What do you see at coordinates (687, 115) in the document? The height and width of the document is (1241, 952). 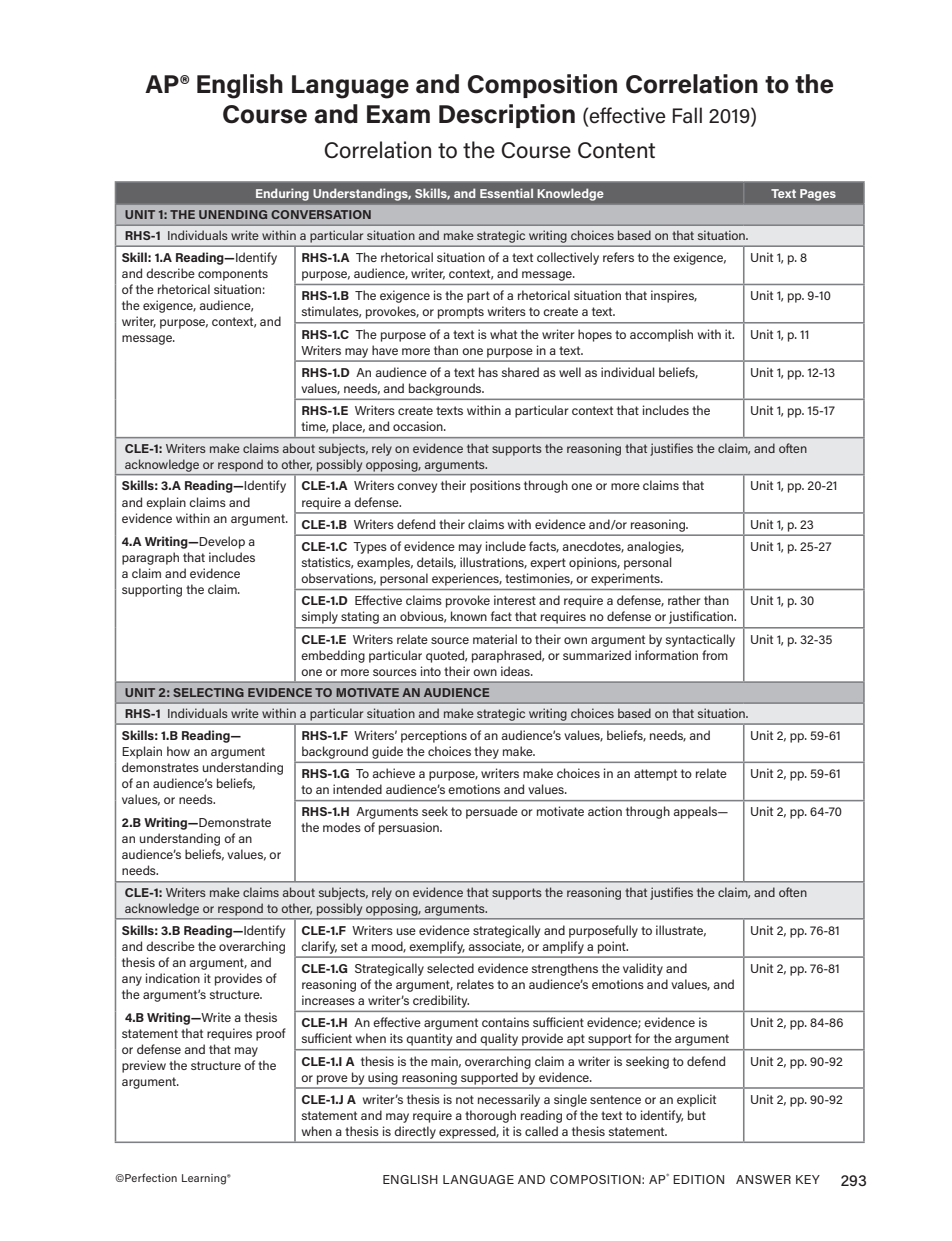 I see `Fall` at bounding box center [687, 115].
